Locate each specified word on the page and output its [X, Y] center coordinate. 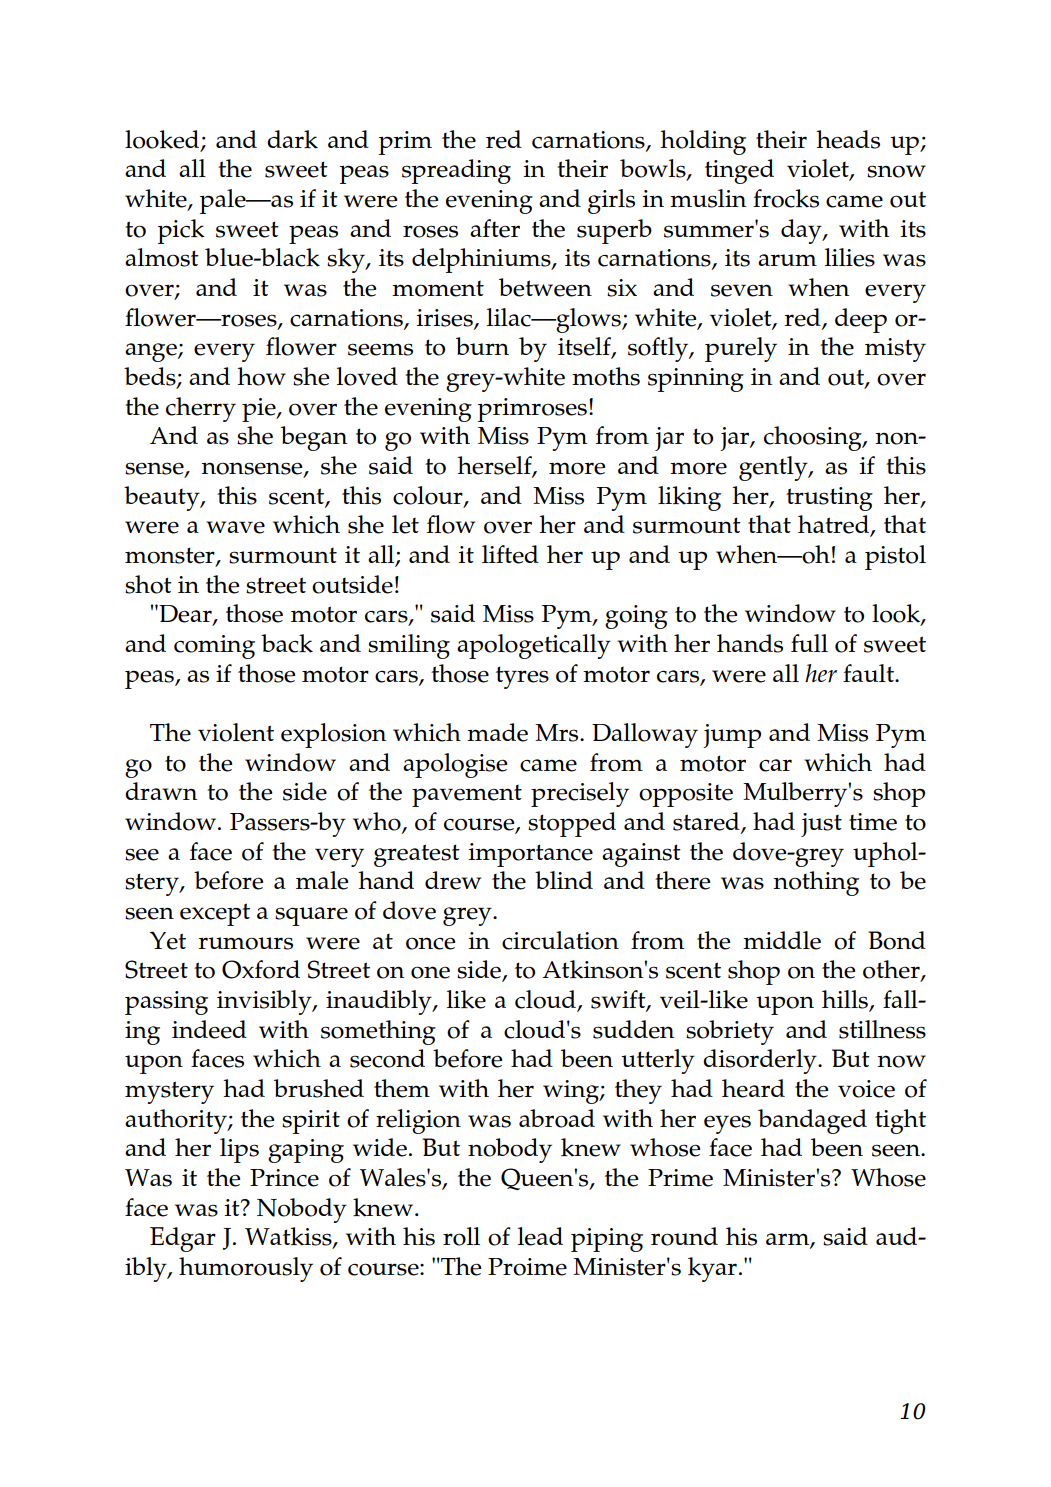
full [809, 643]
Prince [284, 1178]
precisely [580, 794]
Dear [185, 615]
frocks [786, 198]
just [821, 825]
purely [741, 349]
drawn [161, 791]
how [261, 376]
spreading [456, 171]
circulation [560, 940]
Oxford [261, 969]
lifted [510, 554]
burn [482, 346]
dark [292, 139]
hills [846, 1000]
